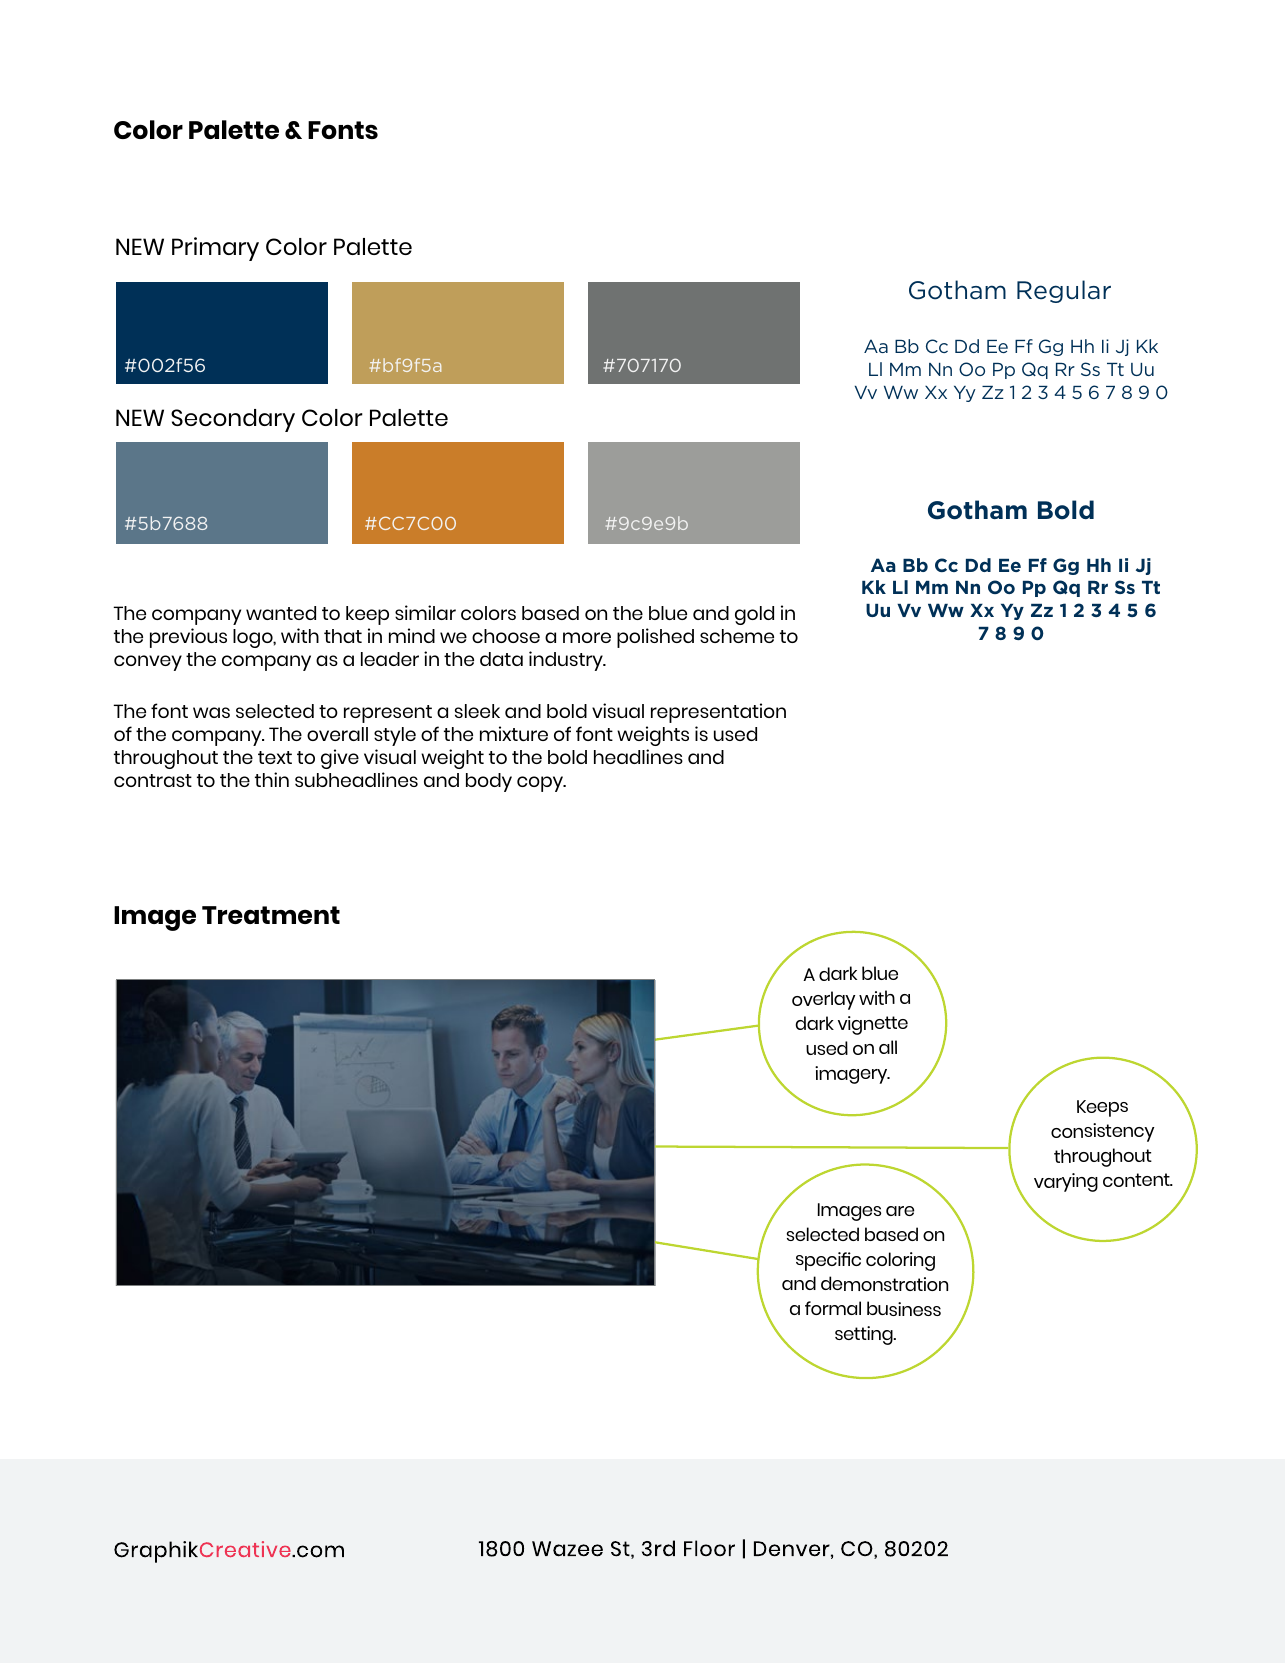 This image has height=1663, width=1285. Describe the element at coordinates (215, 249) in the image. I see `Primary` at that location.
